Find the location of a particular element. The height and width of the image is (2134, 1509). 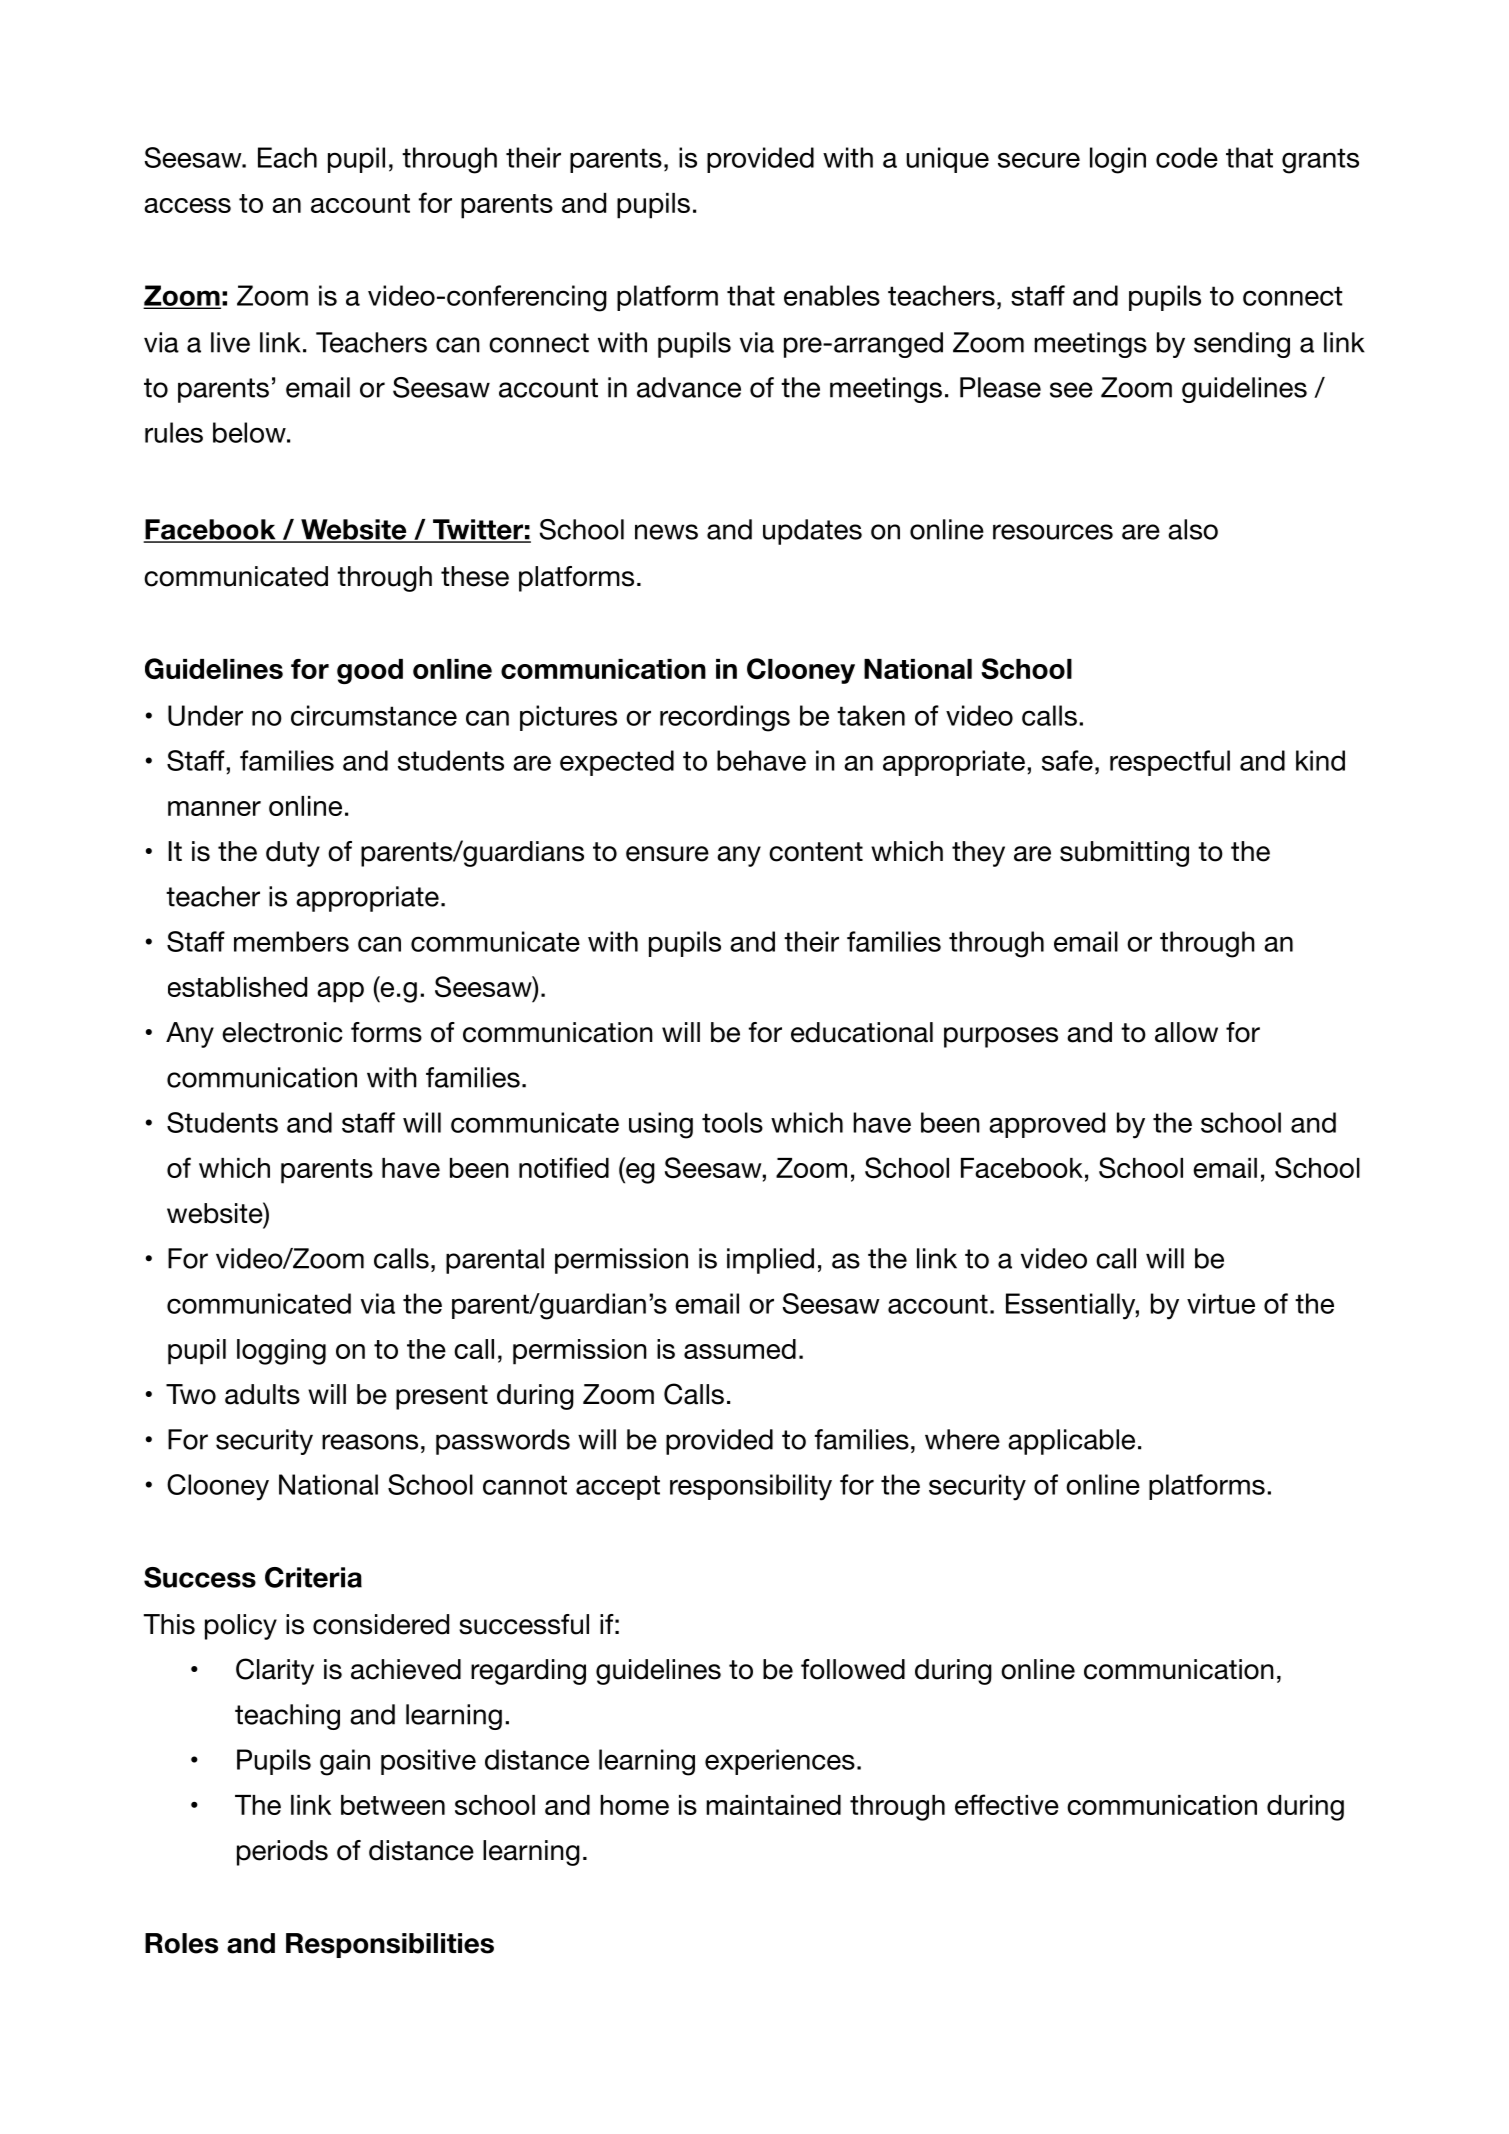

access is located at coordinates (187, 205).
